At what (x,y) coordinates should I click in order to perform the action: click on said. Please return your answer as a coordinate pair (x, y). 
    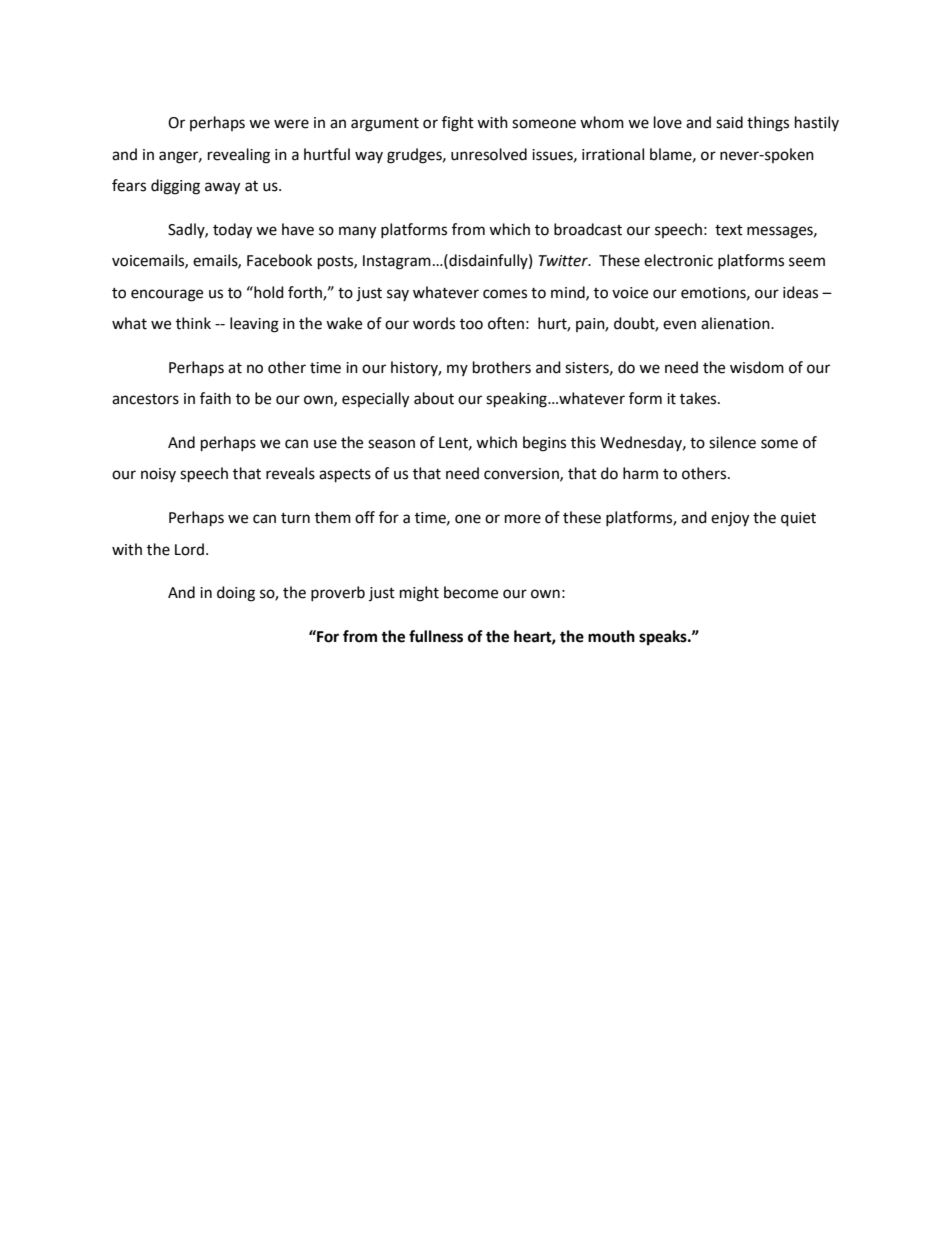
    Looking at the image, I should click on (729, 122).
